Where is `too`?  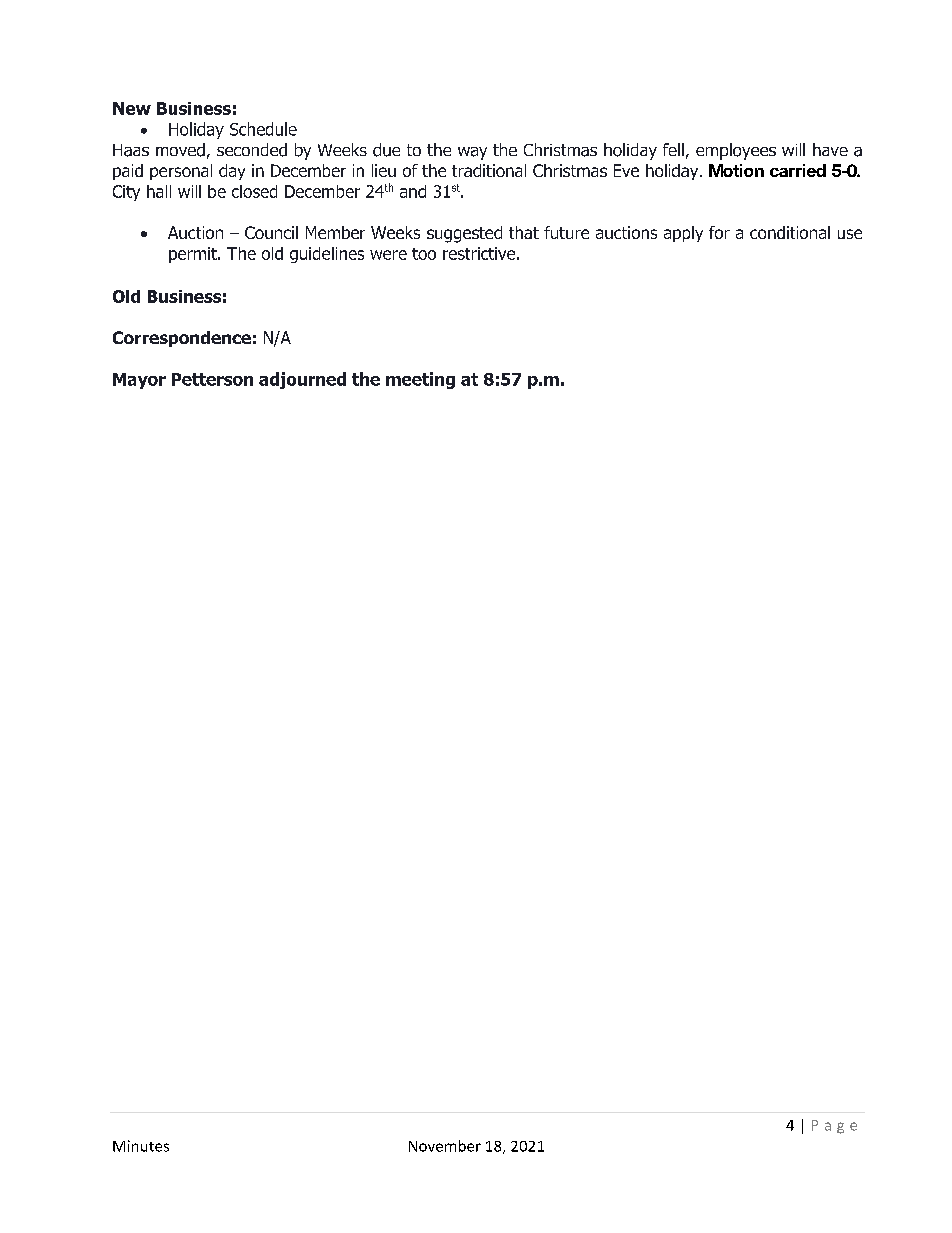
too is located at coordinates (424, 254).
